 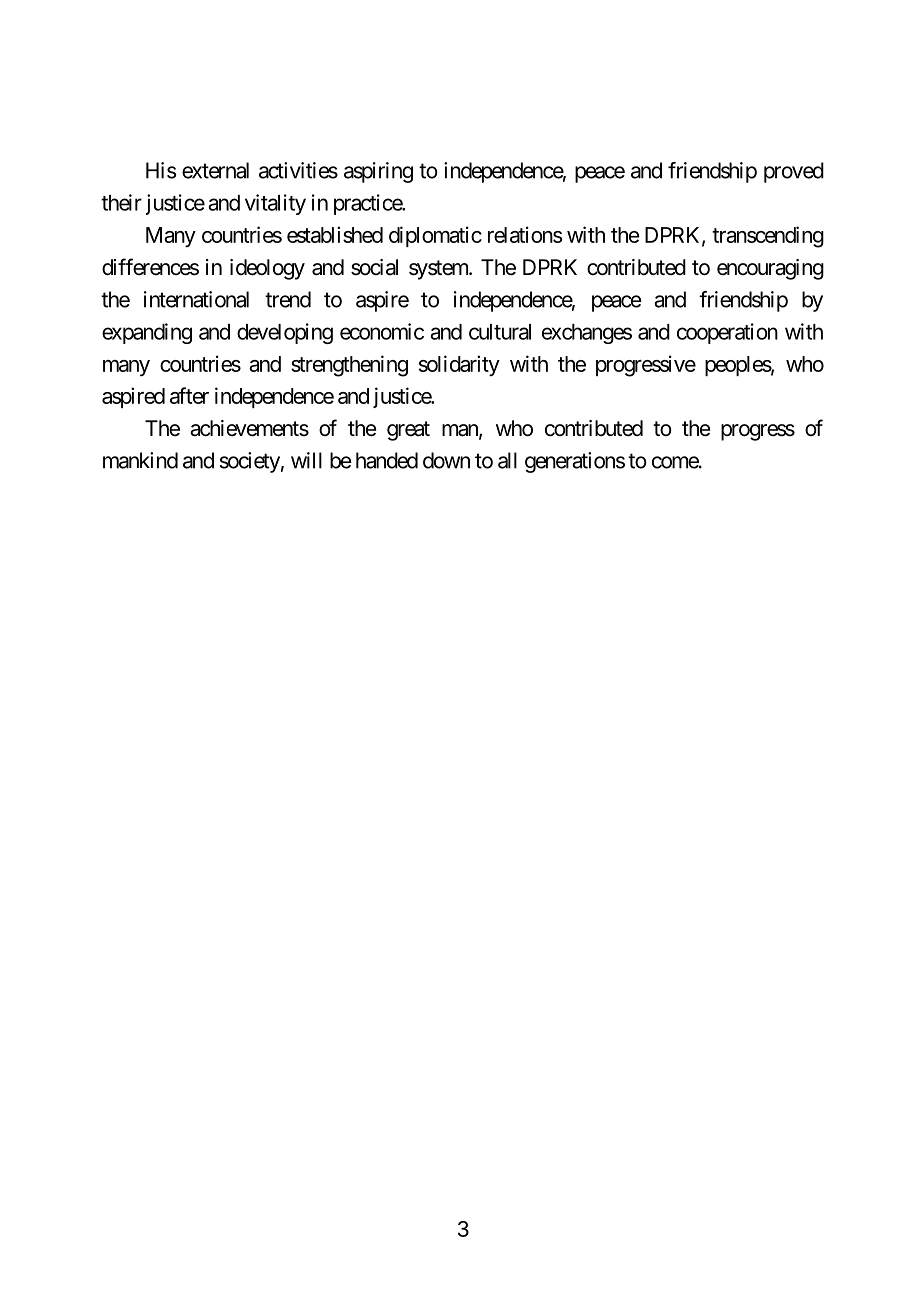 I want to click on solidarity, so click(x=459, y=365).
